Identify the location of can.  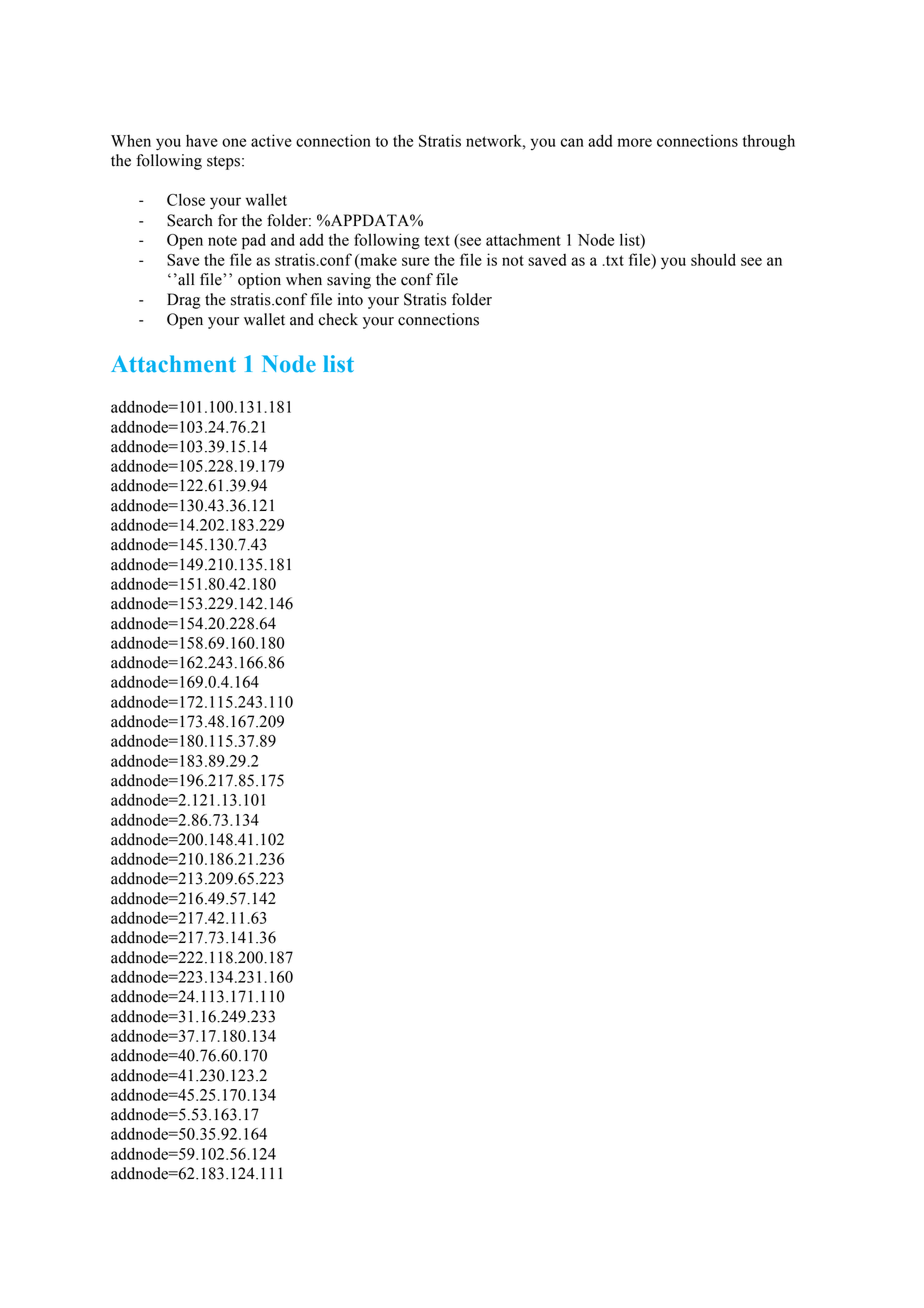
(572, 142).
